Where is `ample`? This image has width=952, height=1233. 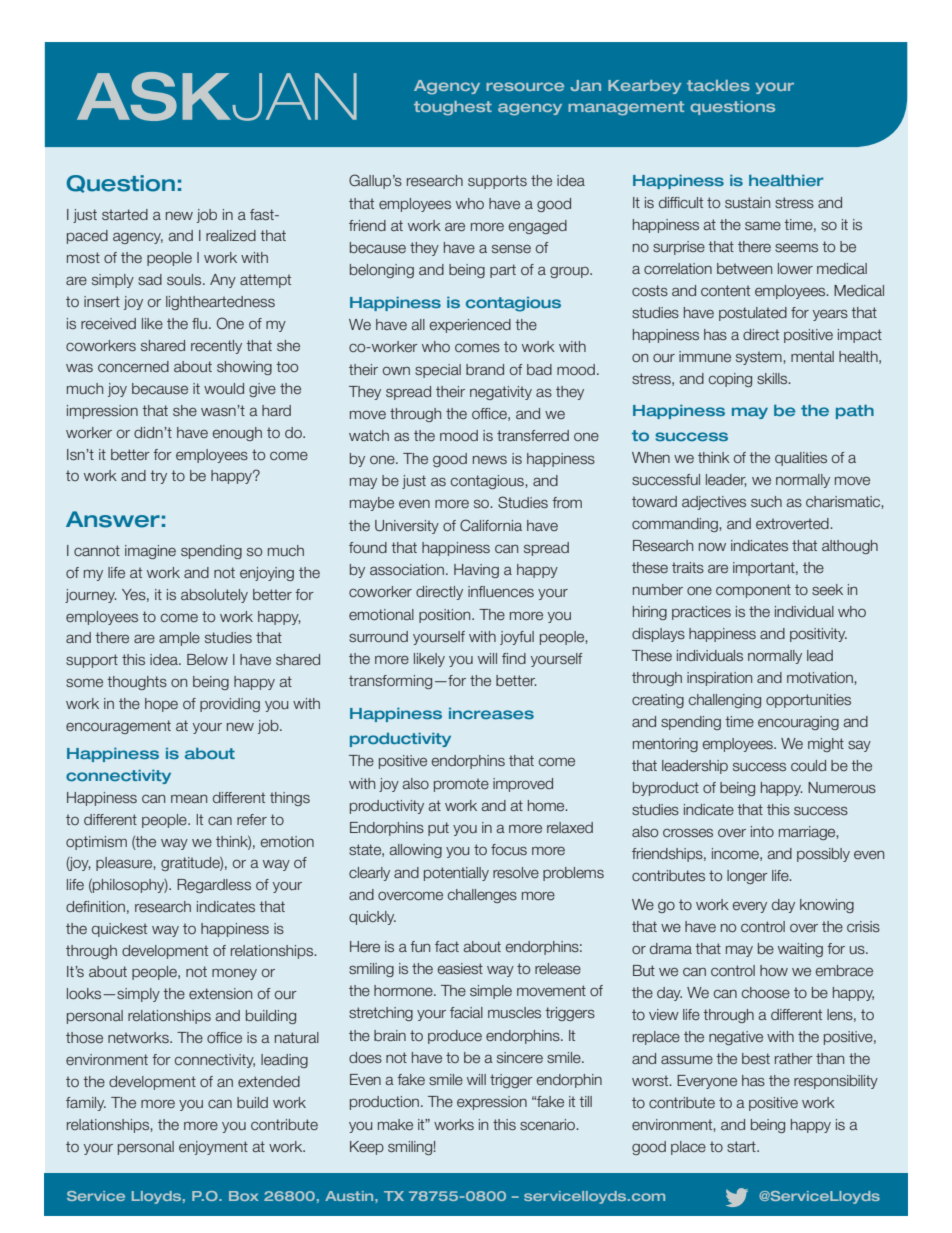
ample is located at coordinates (179, 639).
